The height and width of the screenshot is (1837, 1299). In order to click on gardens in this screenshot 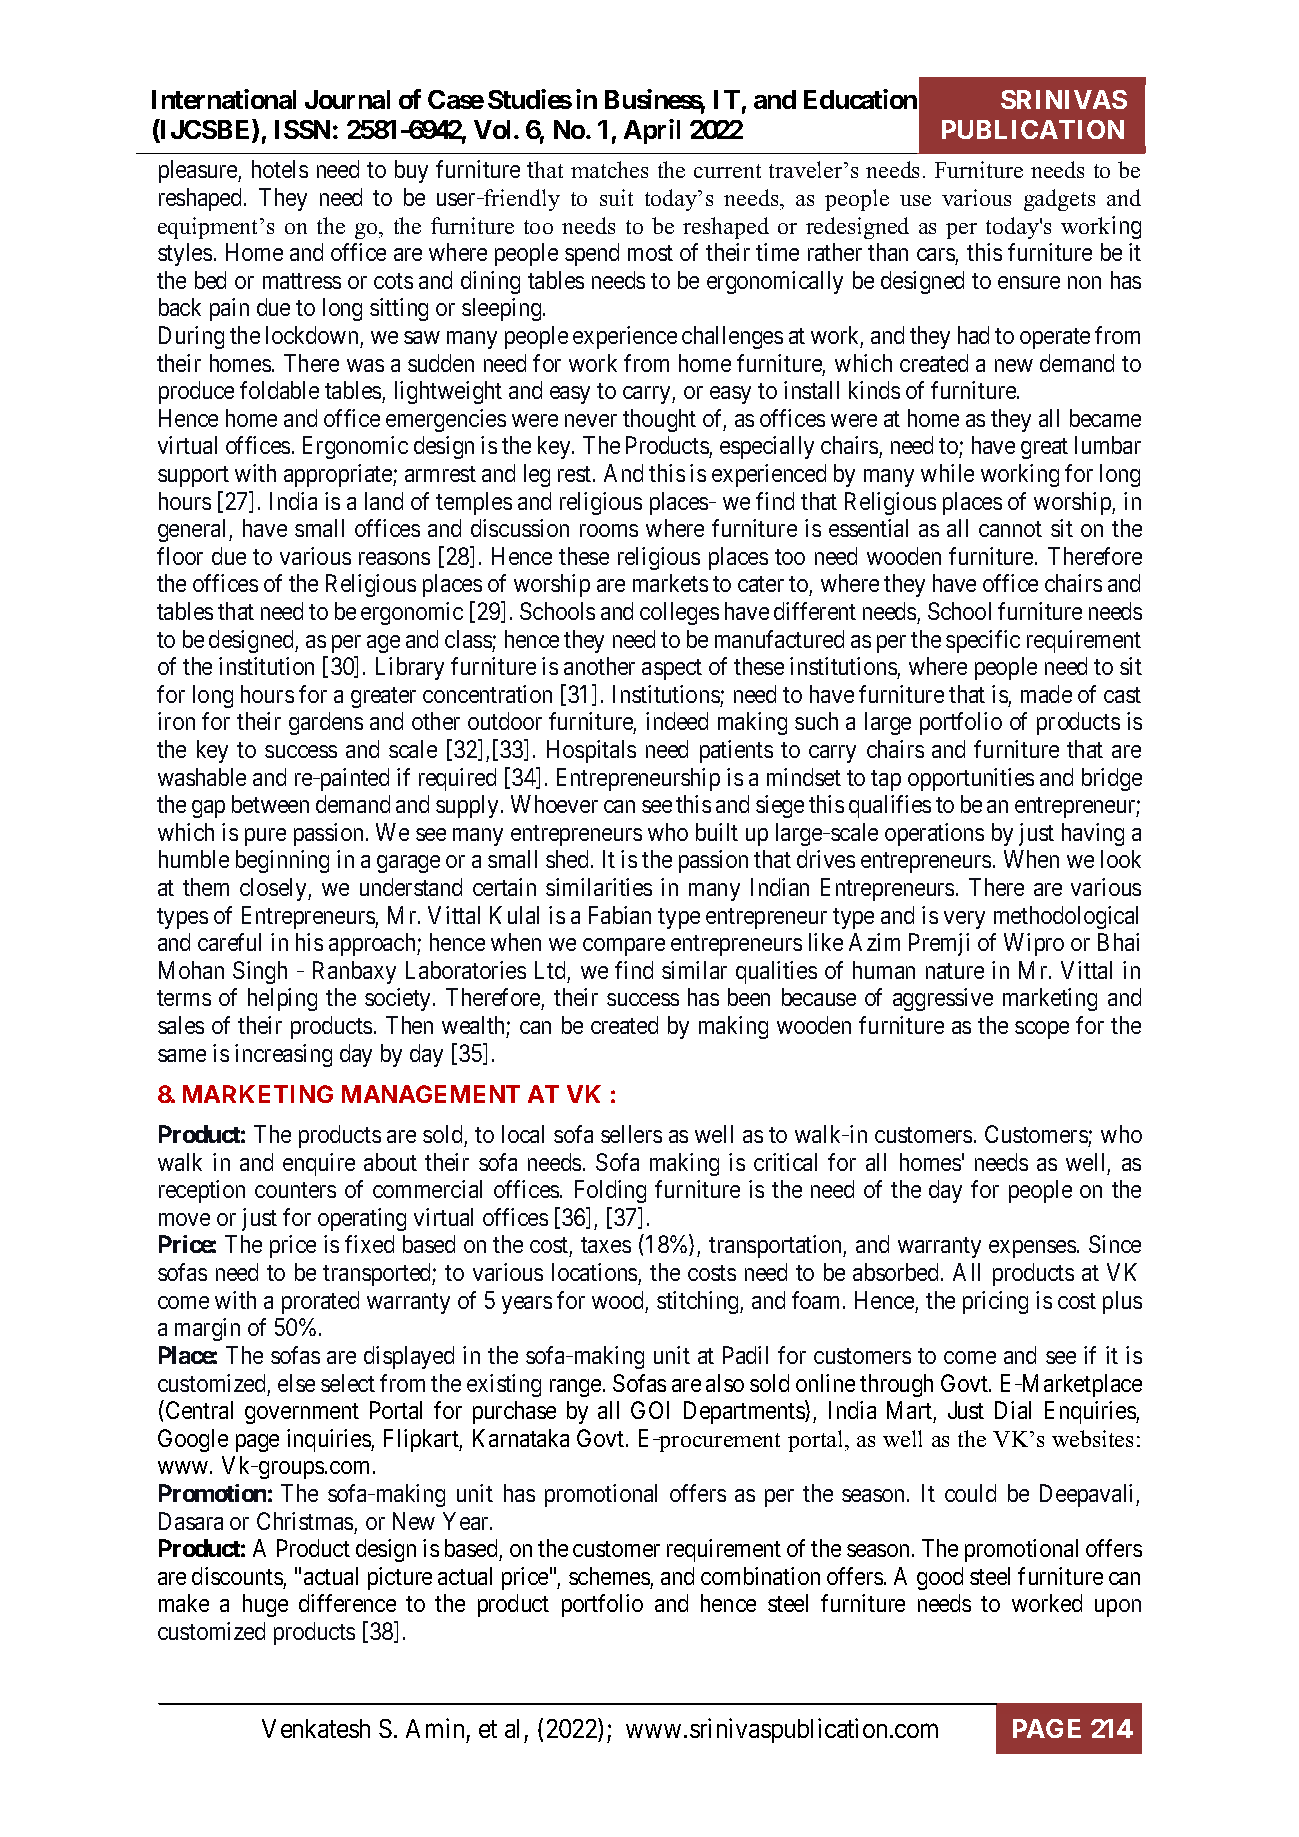, I will do `click(326, 723)`.
